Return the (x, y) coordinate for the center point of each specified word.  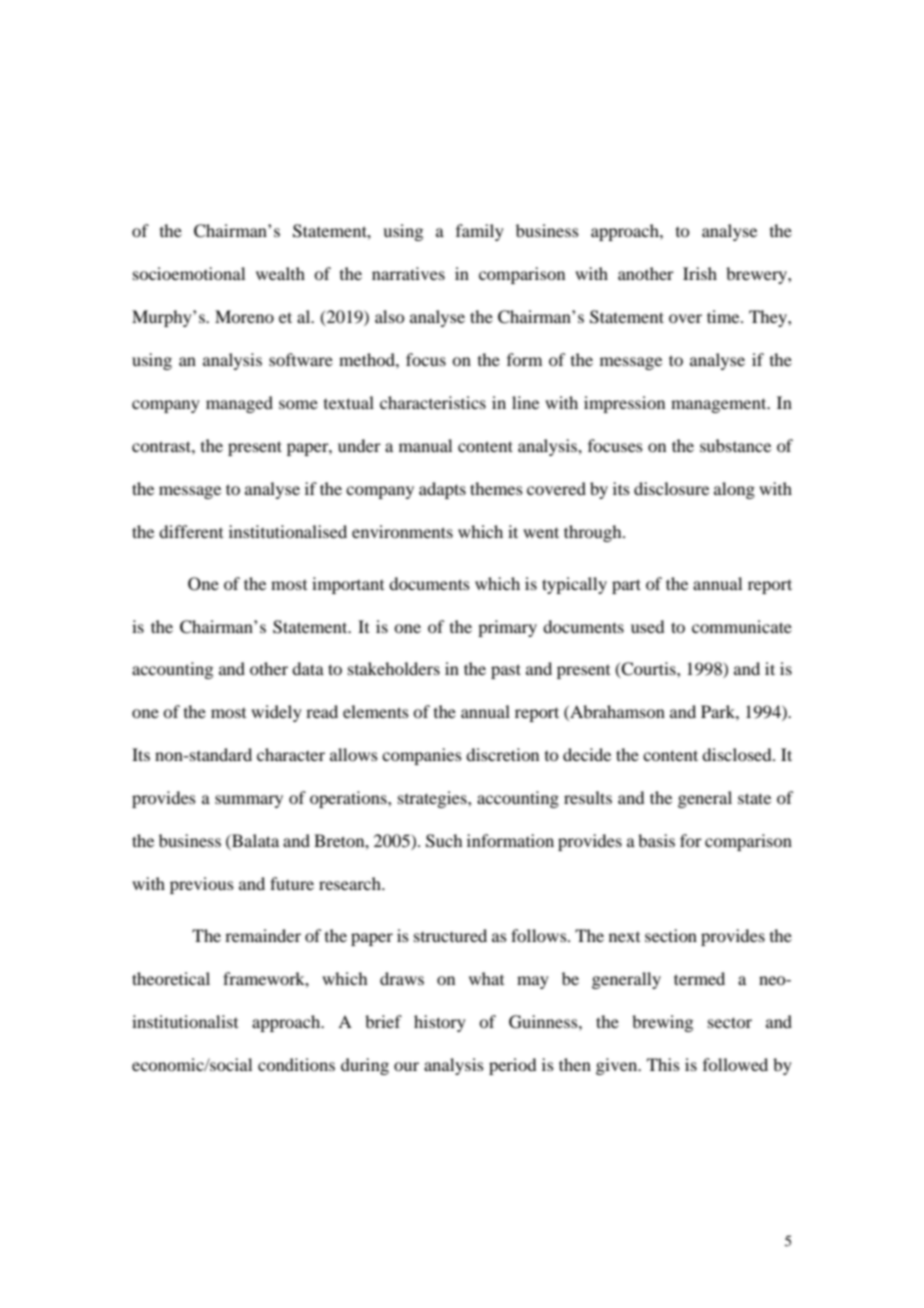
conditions (296, 1064)
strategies (433, 799)
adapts (442, 490)
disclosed (738, 754)
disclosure (671, 488)
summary (249, 801)
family (480, 232)
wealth (280, 273)
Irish (700, 273)
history (440, 1023)
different (191, 531)
